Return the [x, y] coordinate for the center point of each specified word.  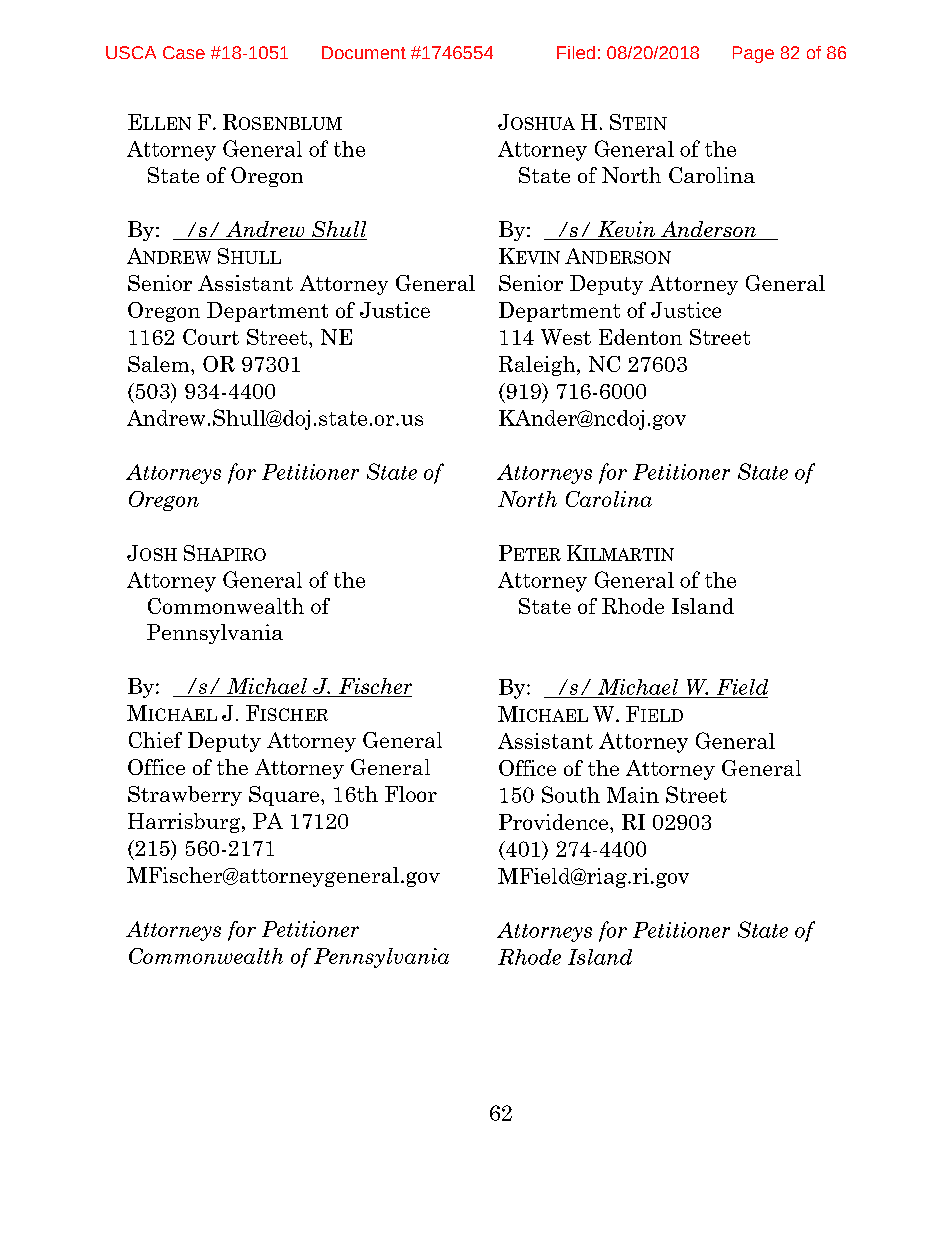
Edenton [640, 337]
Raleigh [538, 366]
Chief [155, 740]
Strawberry [185, 796]
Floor [411, 794]
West [566, 337]
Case [184, 52]
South [571, 794]
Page [753, 54]
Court [211, 337]
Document [364, 52]
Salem [160, 364]
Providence [555, 822]
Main [633, 795]
